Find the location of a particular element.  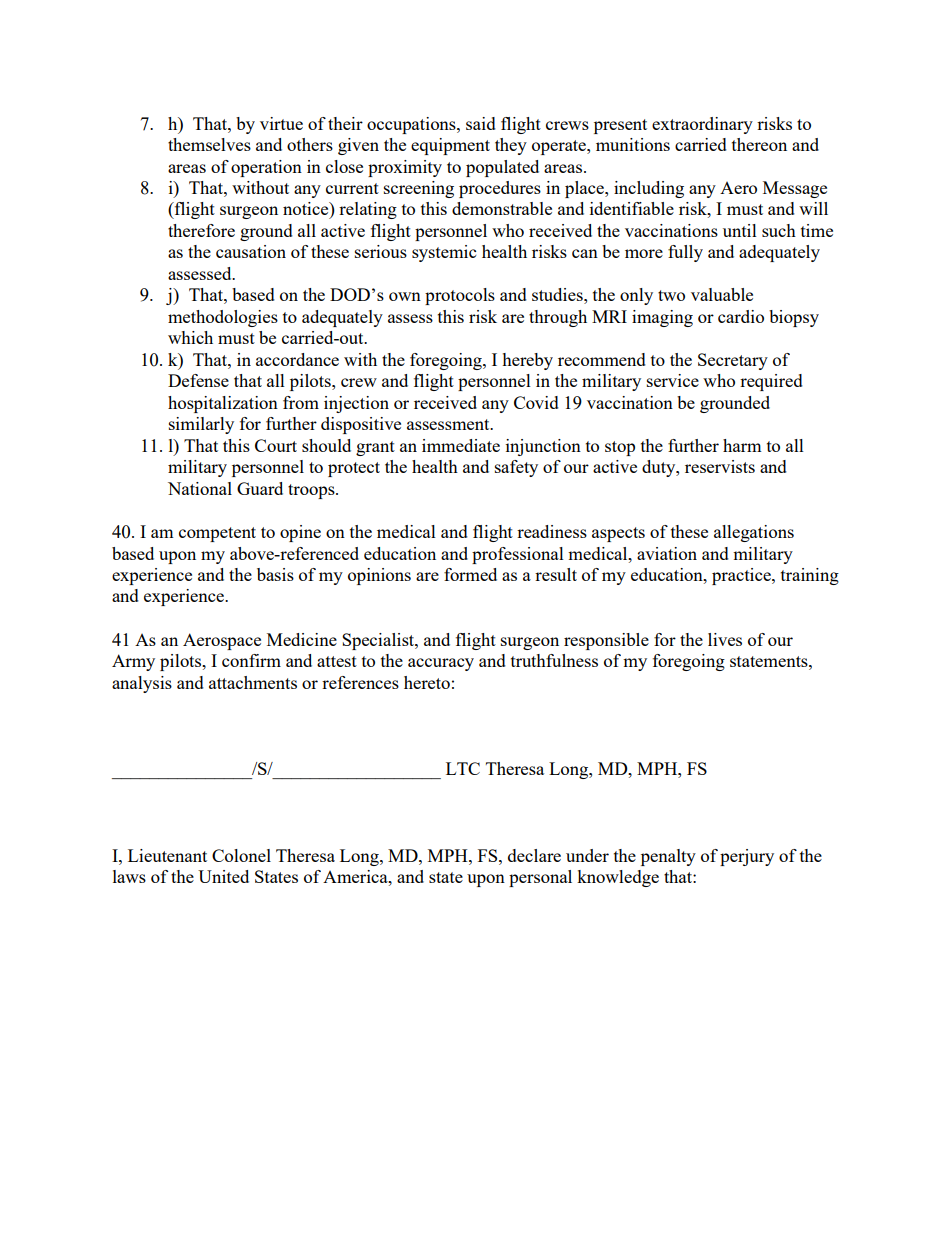

confirm is located at coordinates (251, 660).
